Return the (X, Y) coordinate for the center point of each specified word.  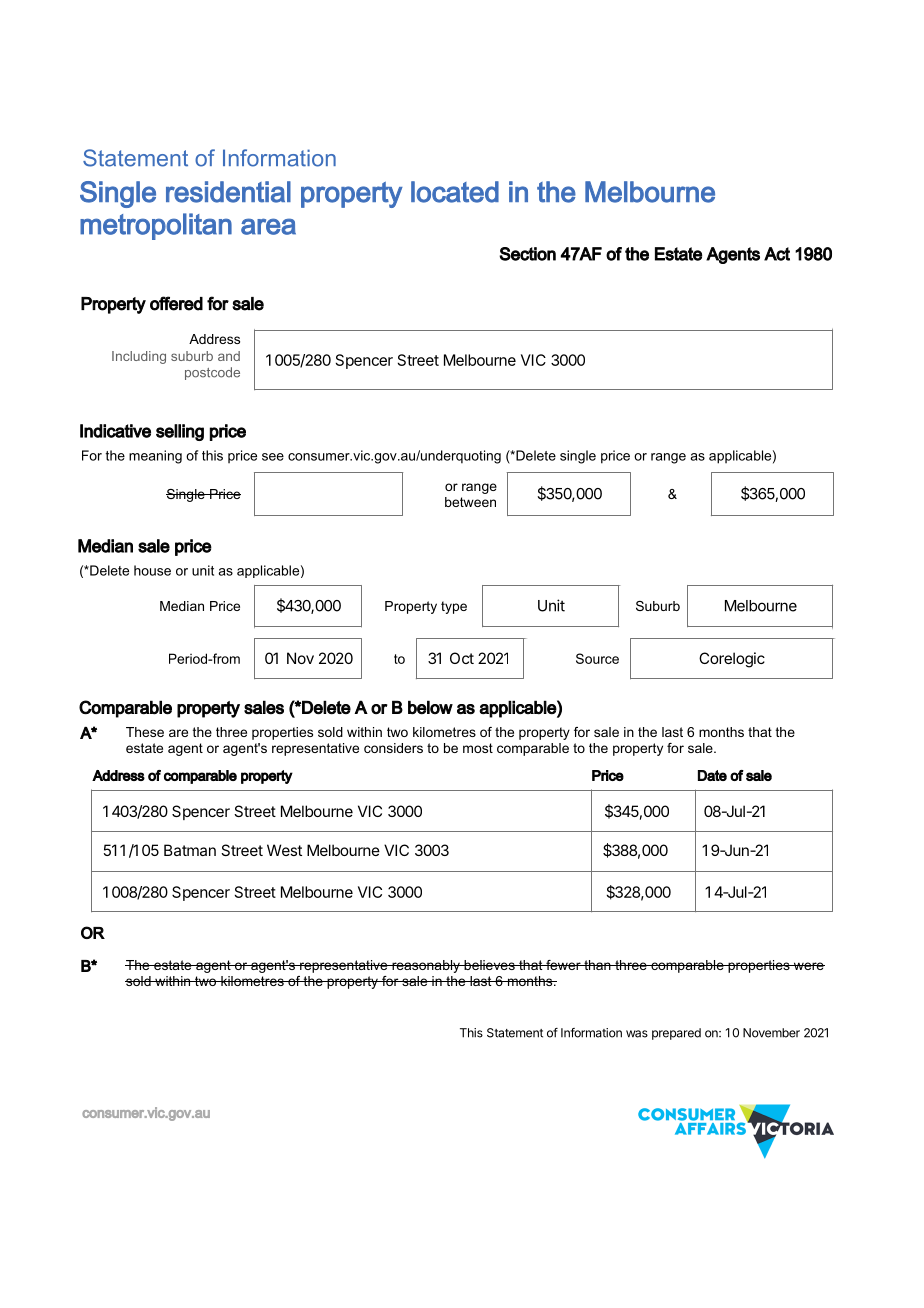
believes (489, 965)
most (478, 748)
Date (712, 775)
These (145, 732)
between (470, 502)
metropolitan (156, 226)
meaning (155, 457)
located (455, 192)
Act (777, 254)
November (771, 1033)
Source (597, 658)
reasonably (426, 966)
